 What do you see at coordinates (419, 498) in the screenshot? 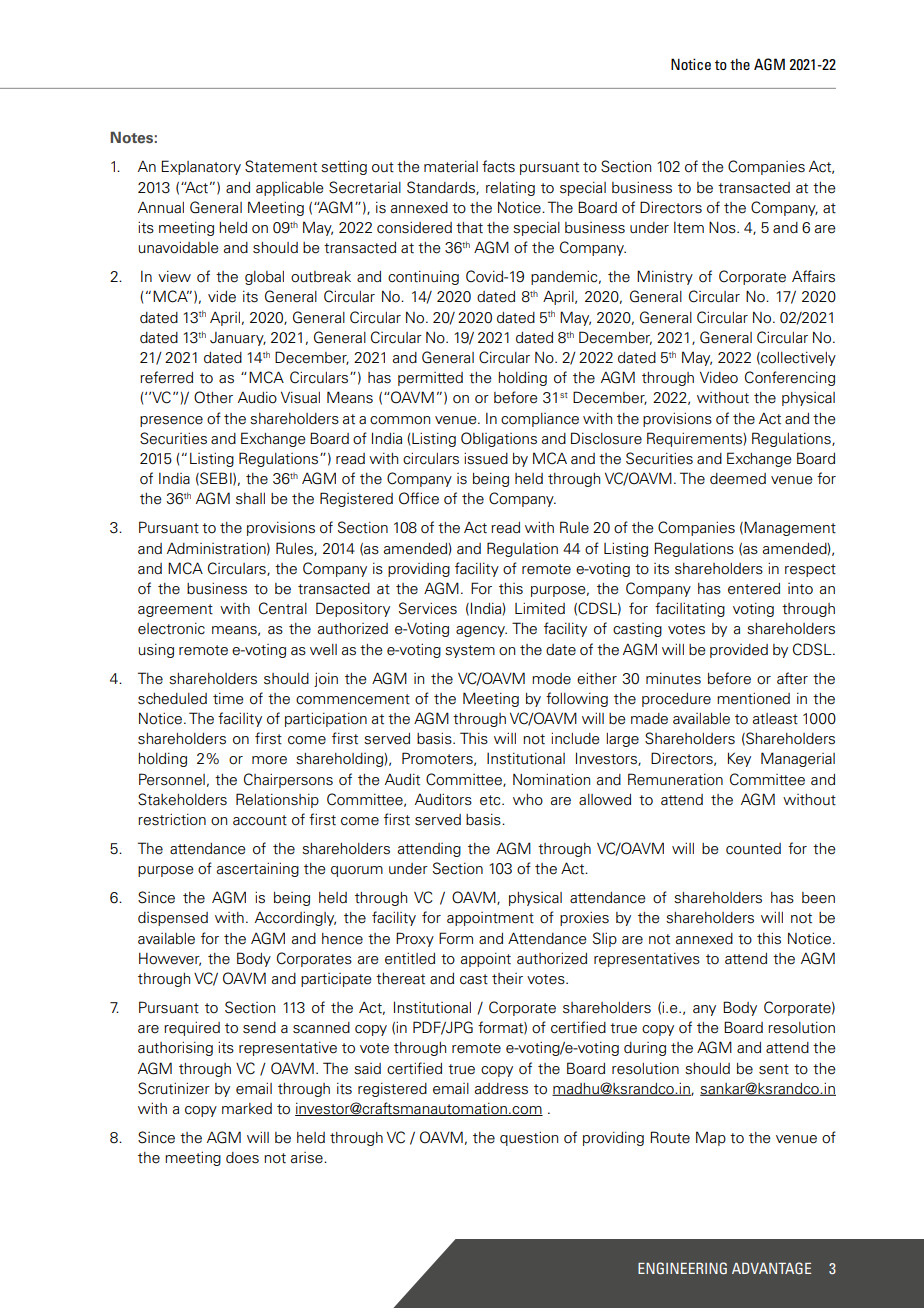
I see `Office` at bounding box center [419, 498].
